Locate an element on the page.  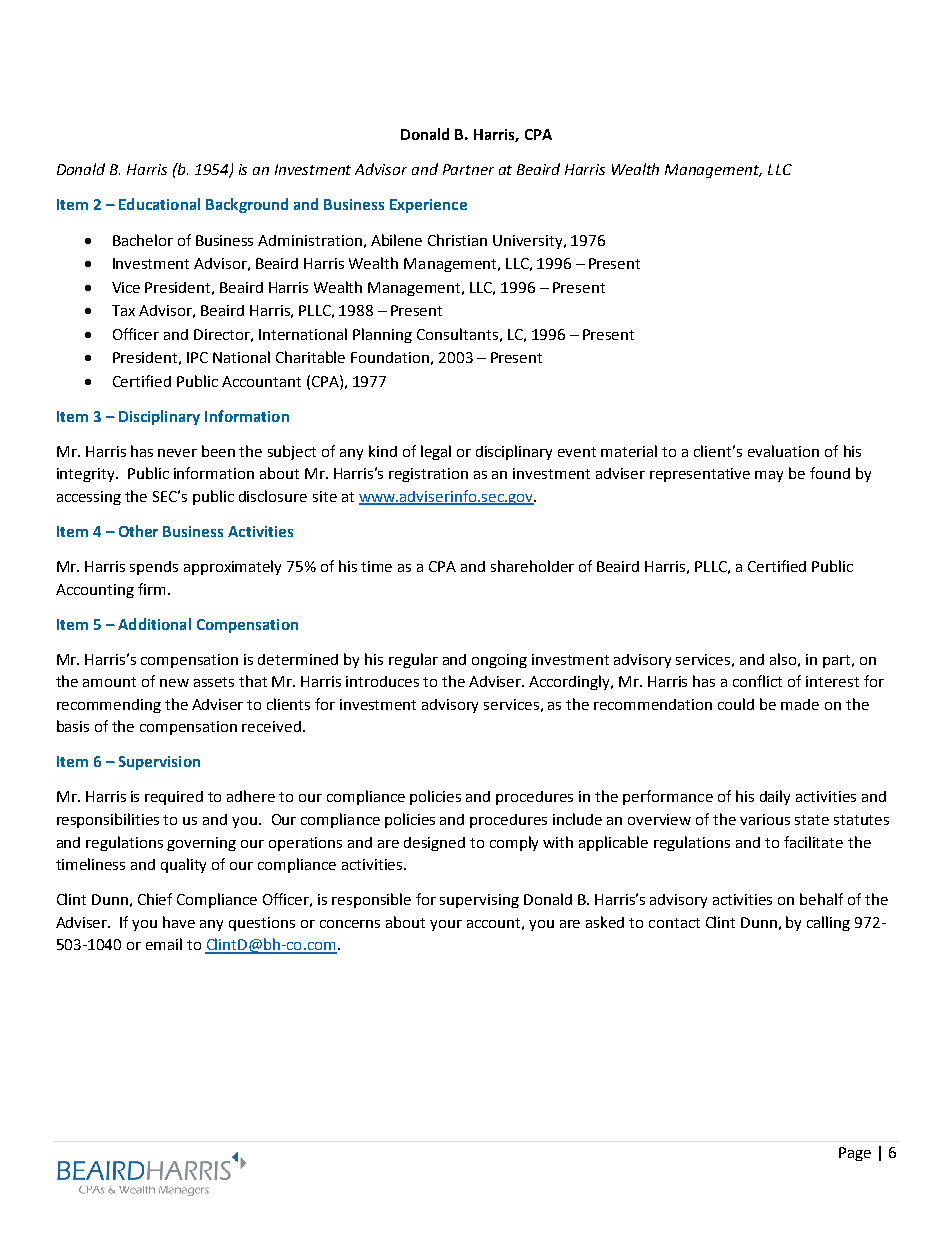
Christian is located at coordinates (457, 240).
